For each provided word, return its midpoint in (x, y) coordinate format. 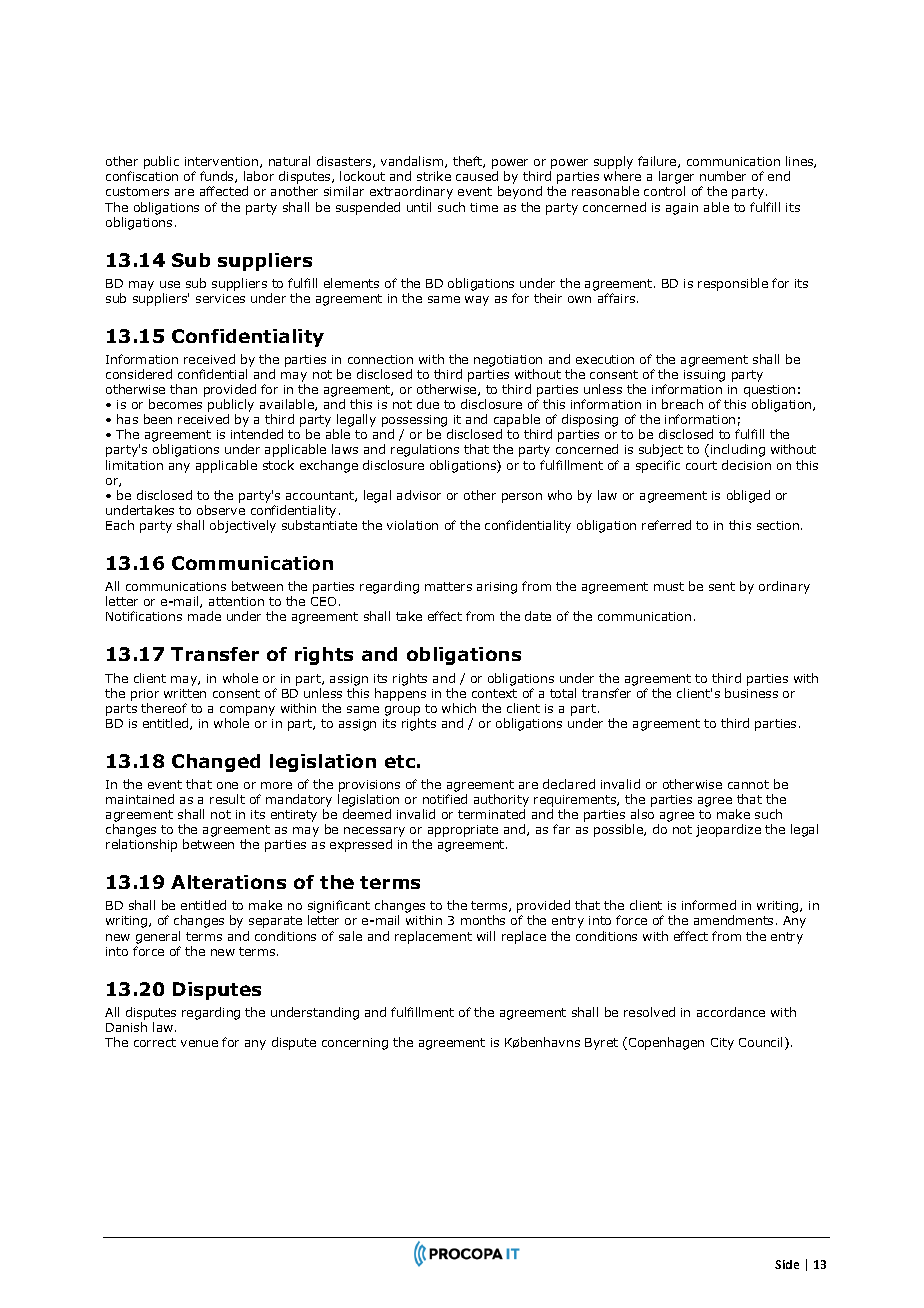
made (204, 616)
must (669, 586)
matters (448, 586)
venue (199, 1043)
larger (676, 179)
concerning (355, 1044)
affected (224, 191)
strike (434, 176)
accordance (731, 1012)
